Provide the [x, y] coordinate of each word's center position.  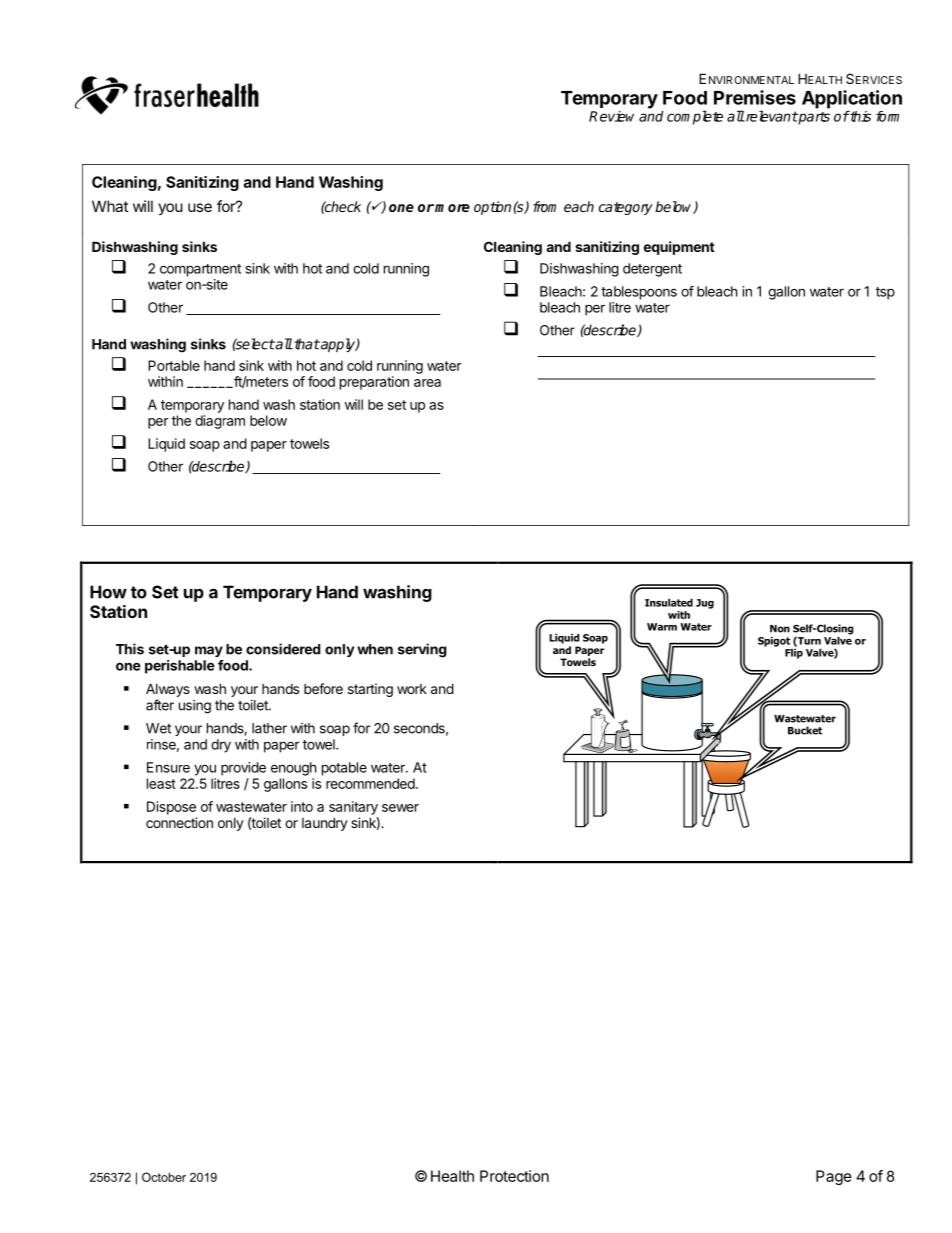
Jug [705, 604]
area [427, 383]
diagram [220, 422]
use [200, 207]
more [452, 208]
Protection [514, 1176]
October [164, 1177]
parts [813, 118]
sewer [400, 808]
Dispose [171, 808]
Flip [794, 652]
